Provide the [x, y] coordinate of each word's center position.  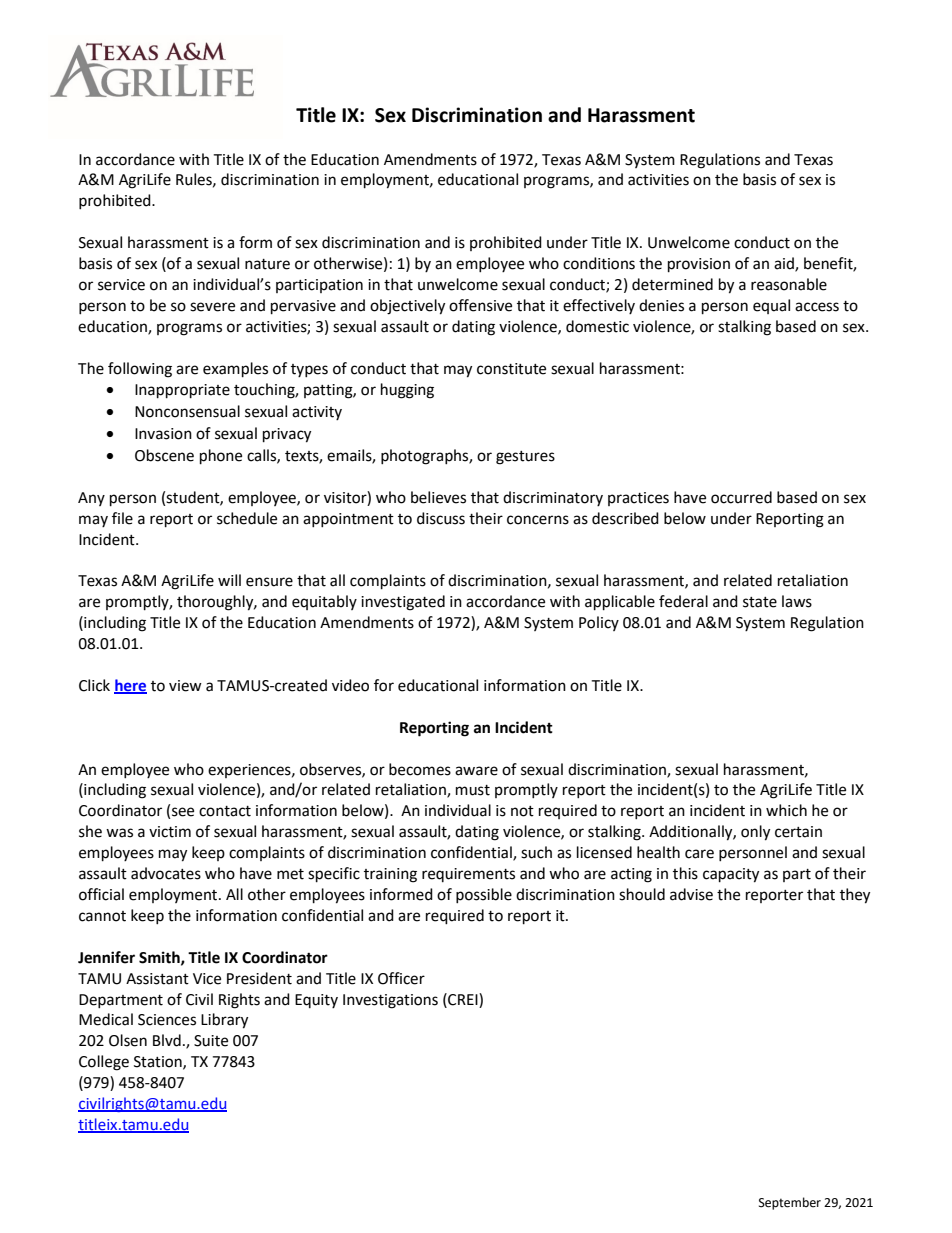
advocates [166, 873]
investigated [403, 603]
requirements [468, 875]
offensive [480, 305]
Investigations [390, 1001]
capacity [731, 875]
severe [212, 307]
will [229, 580]
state [760, 602]
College [104, 1063]
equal [771, 306]
